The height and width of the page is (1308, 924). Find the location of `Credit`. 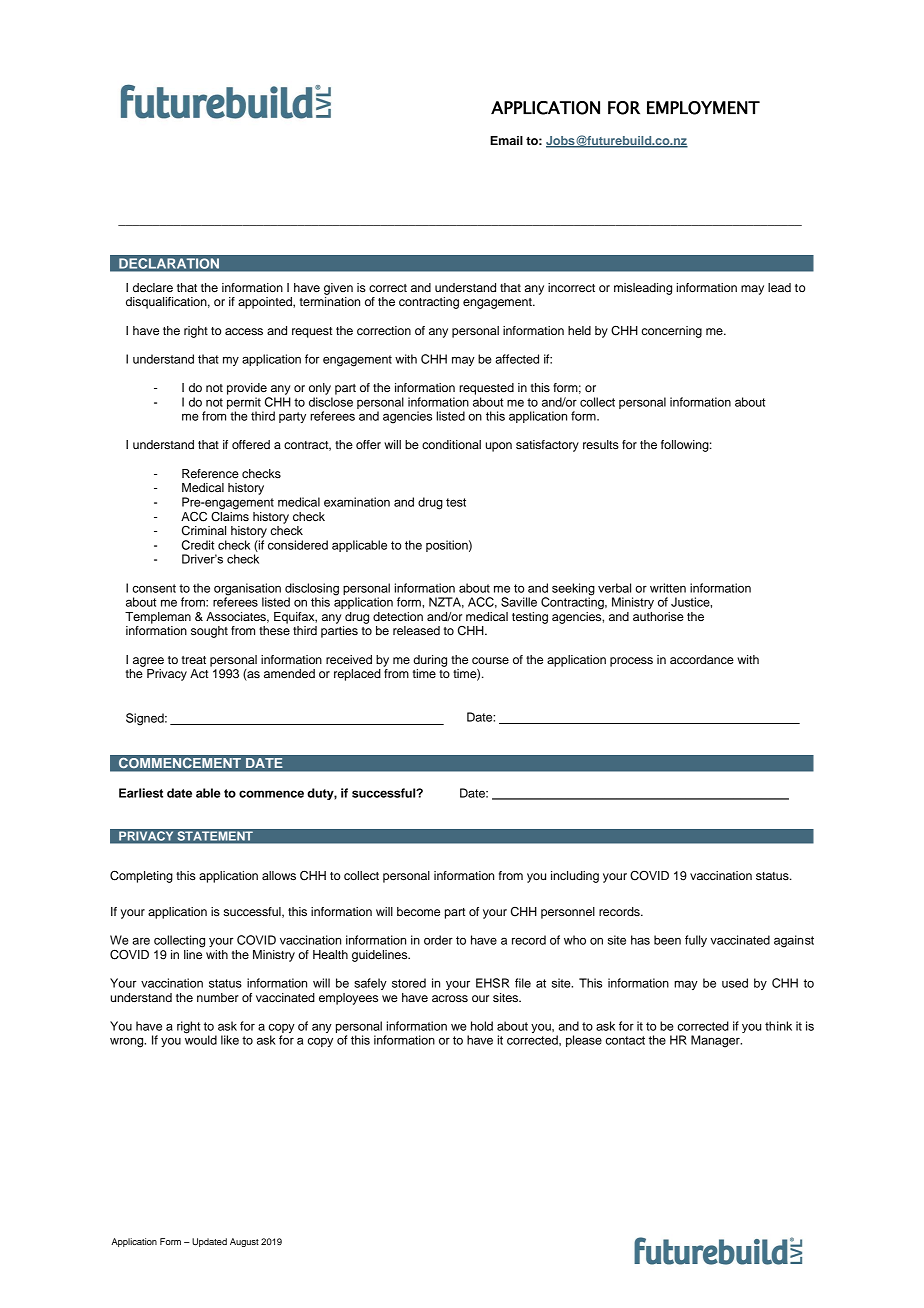

Credit is located at coordinates (198, 545).
